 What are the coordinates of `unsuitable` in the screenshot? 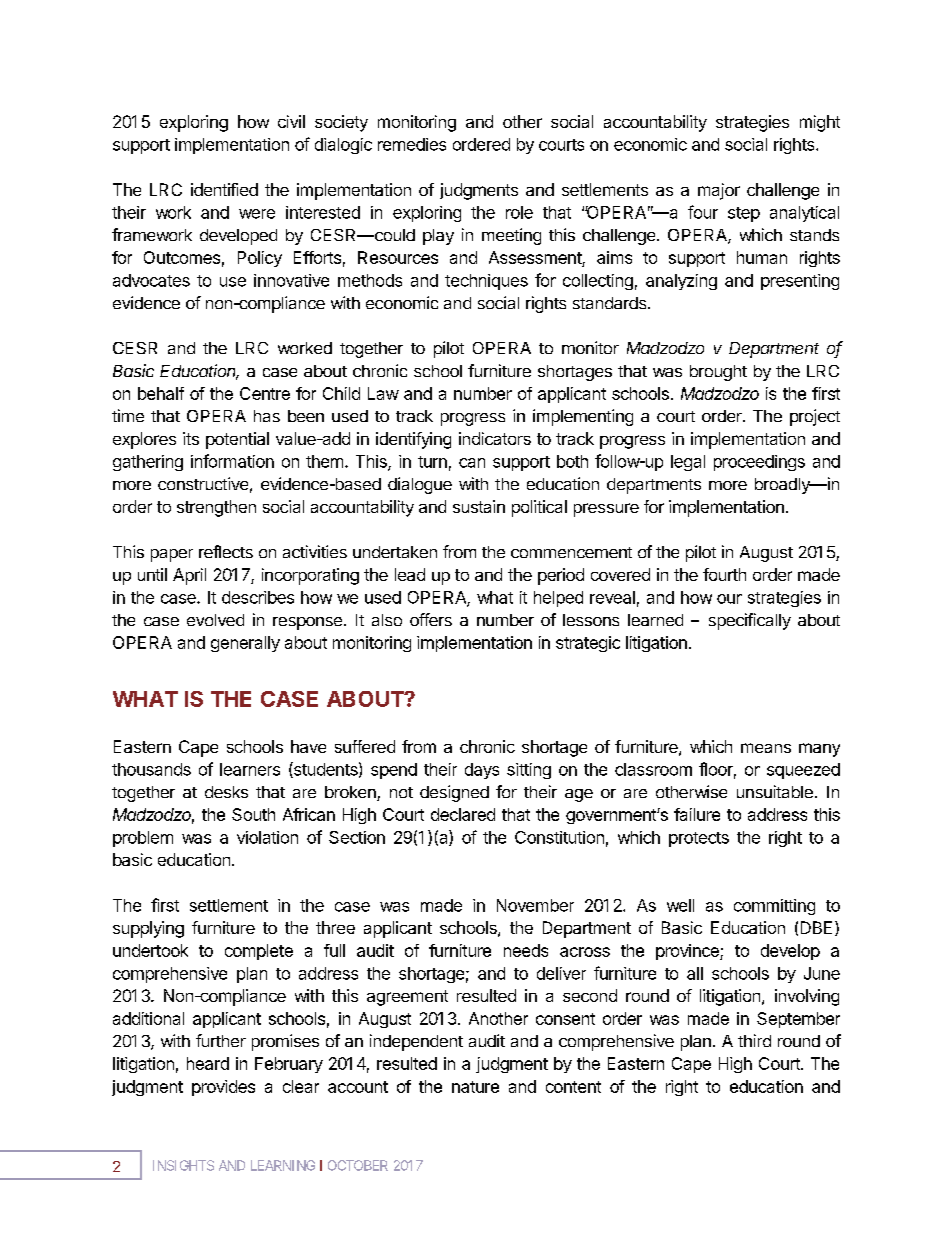 It's located at (775, 791).
